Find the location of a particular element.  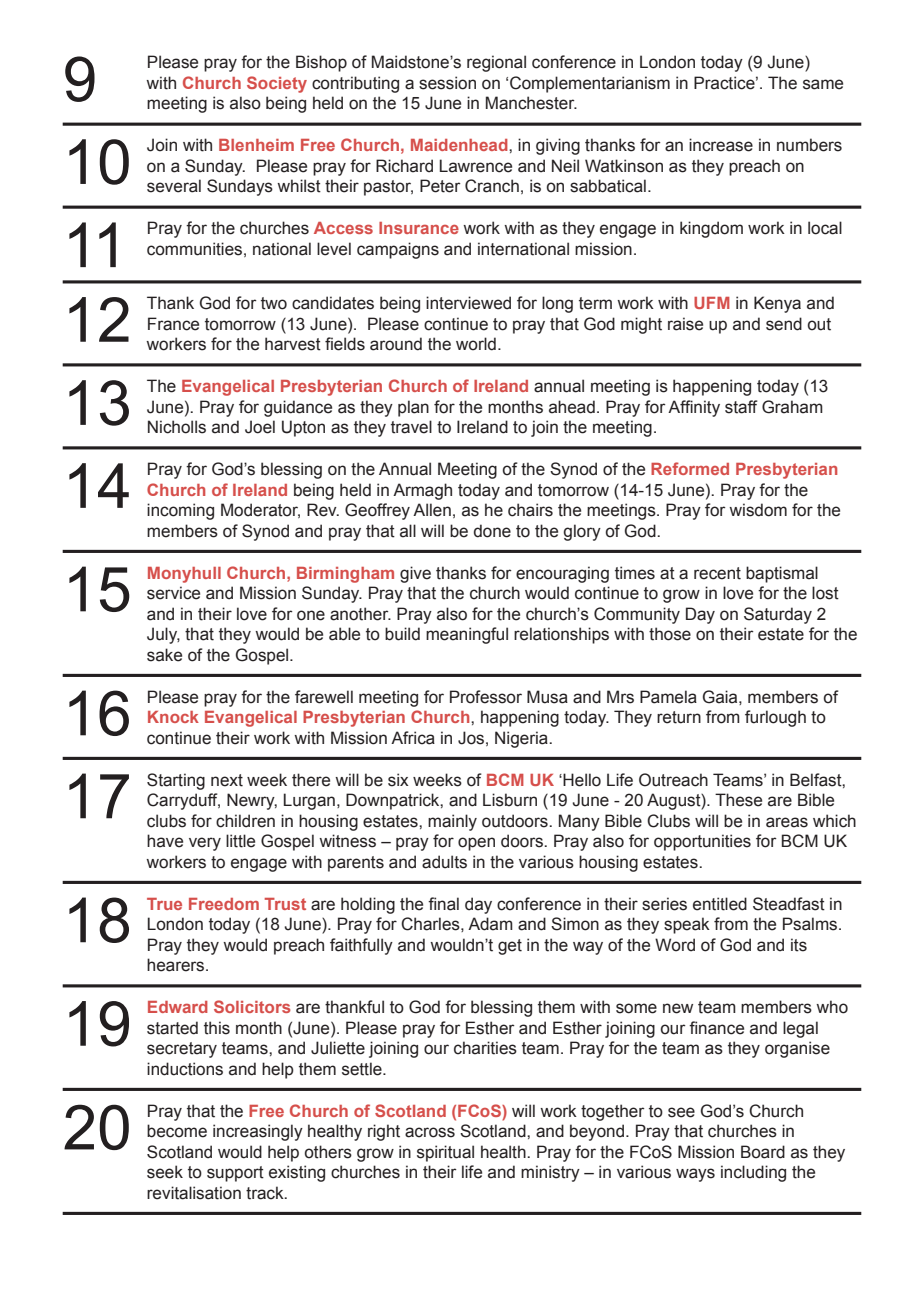

These is located at coordinates (738, 800).
